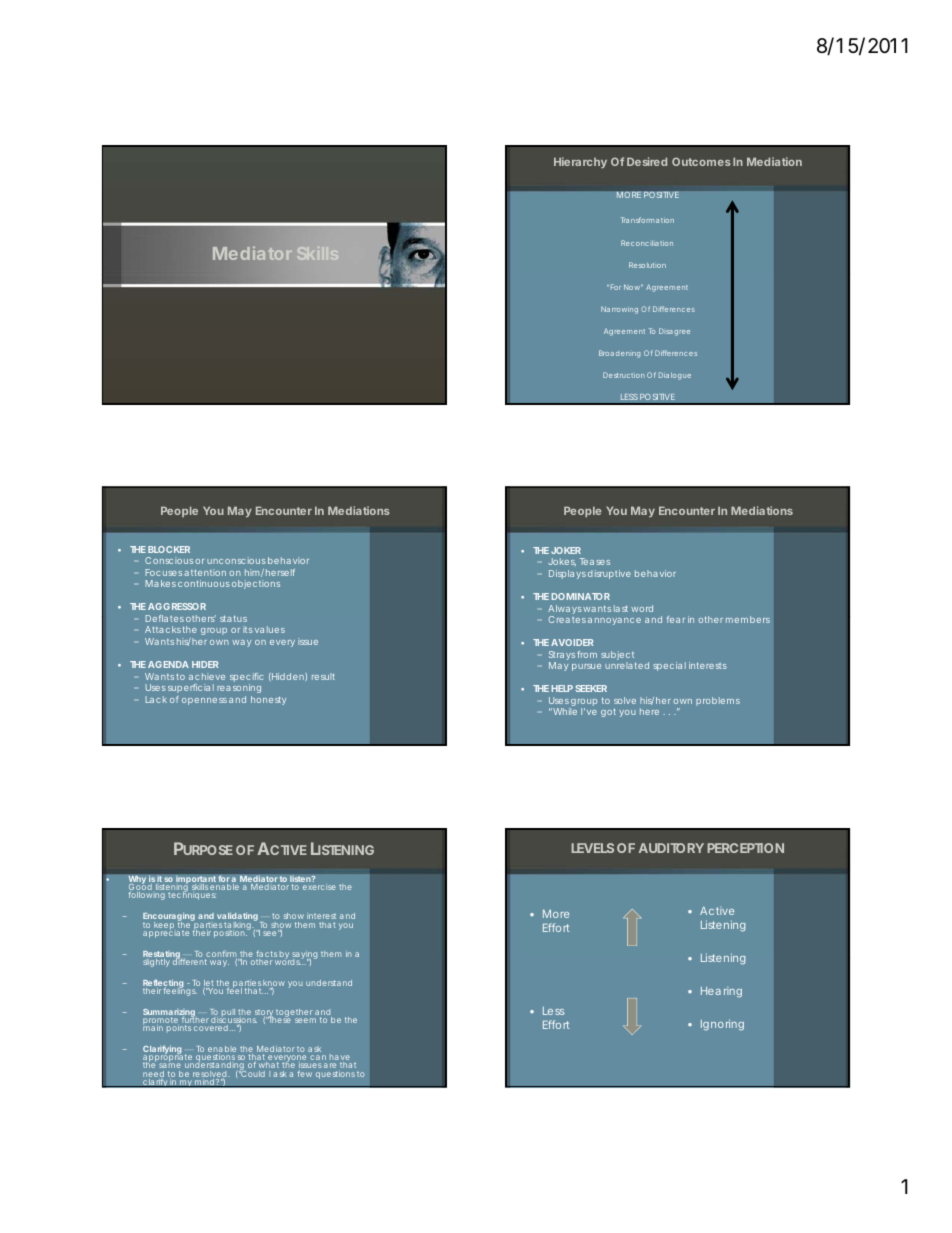  Describe the element at coordinates (671, 848) in the page. I see `AUDITORY` at that location.
